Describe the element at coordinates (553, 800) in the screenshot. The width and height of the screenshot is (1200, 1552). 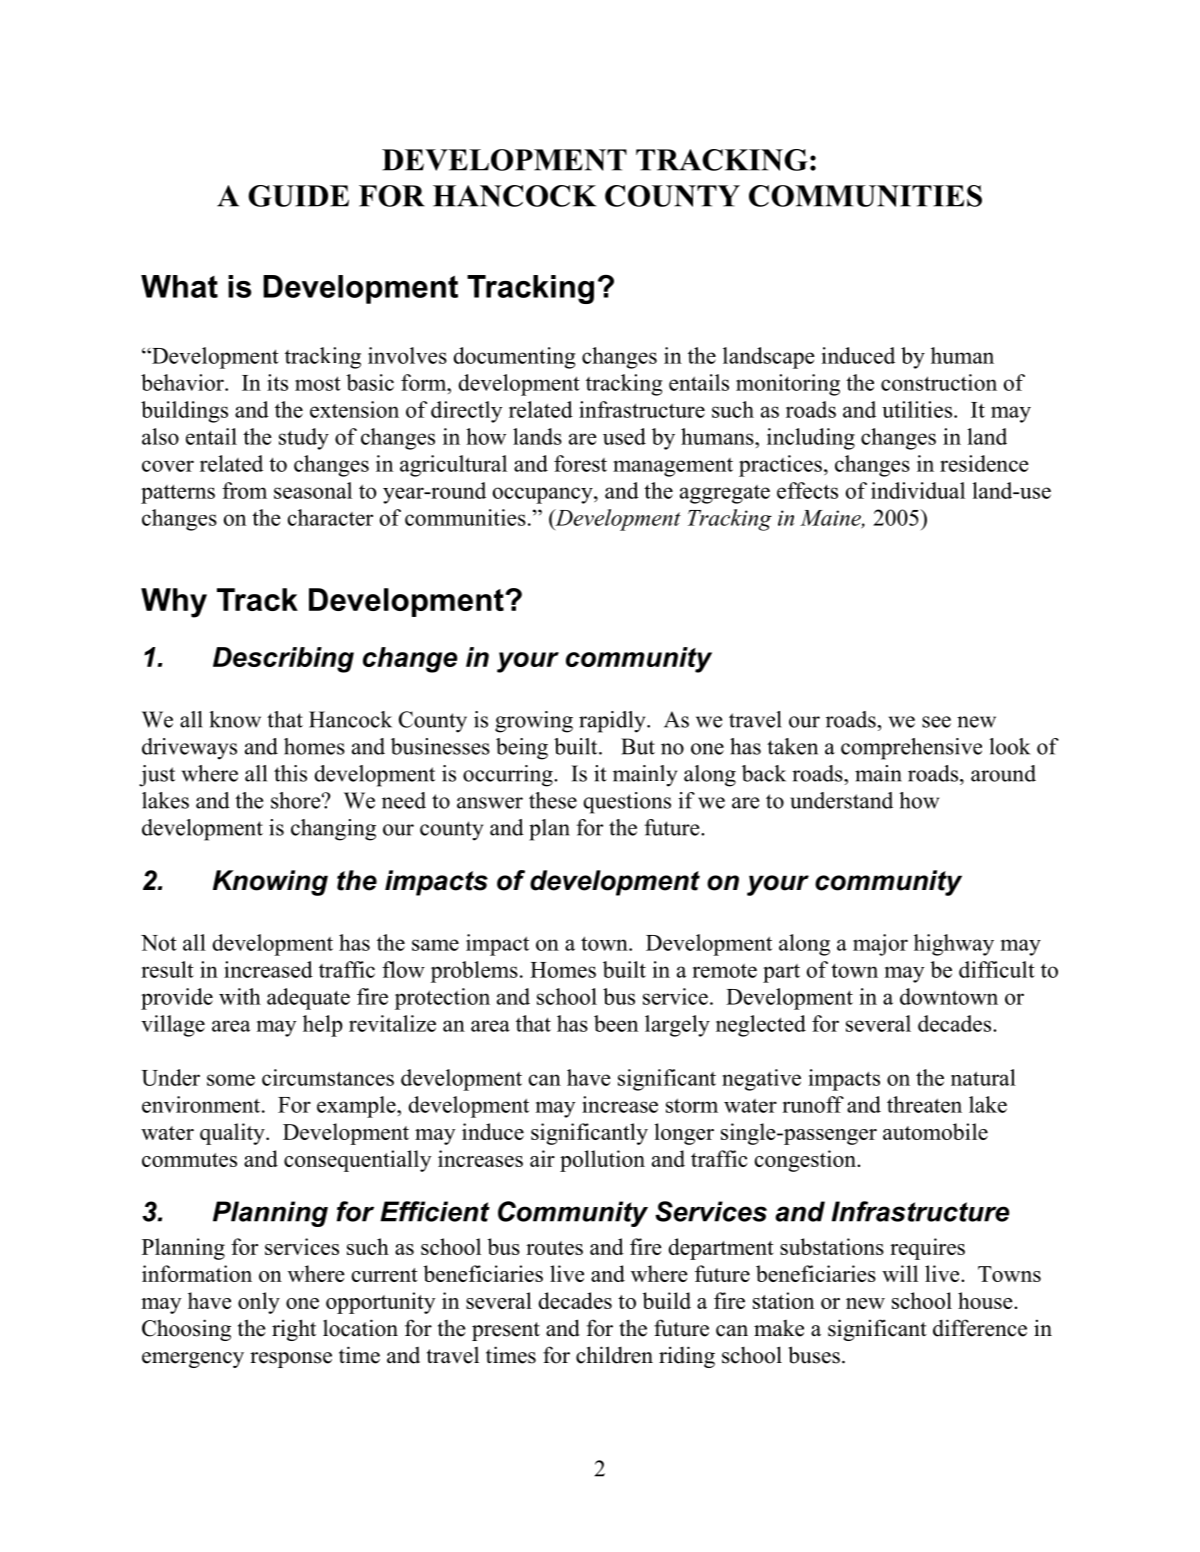
I see `these` at that location.
